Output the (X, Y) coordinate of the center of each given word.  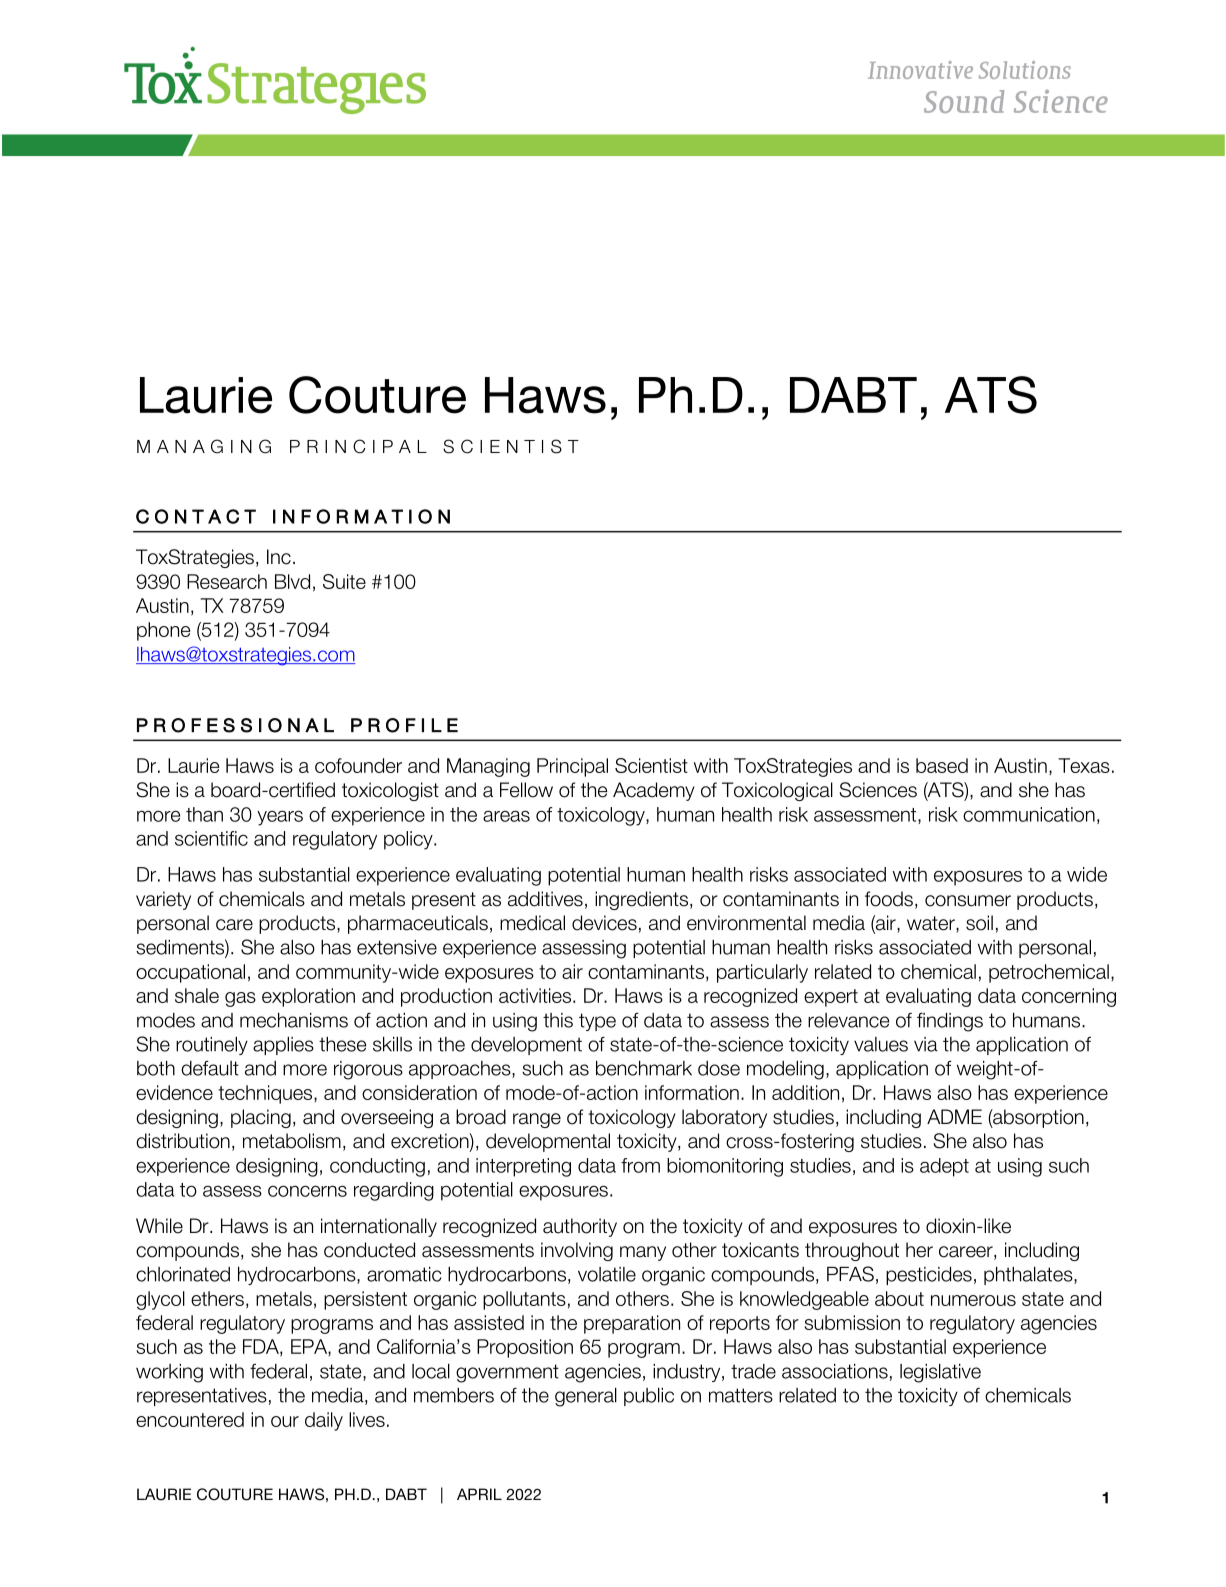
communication (1029, 814)
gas (240, 999)
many (643, 1253)
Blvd (292, 581)
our (285, 1421)
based (942, 765)
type (597, 1022)
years (280, 818)
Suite (344, 581)
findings (950, 1022)
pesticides (929, 1276)
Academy (654, 791)
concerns (307, 1191)
